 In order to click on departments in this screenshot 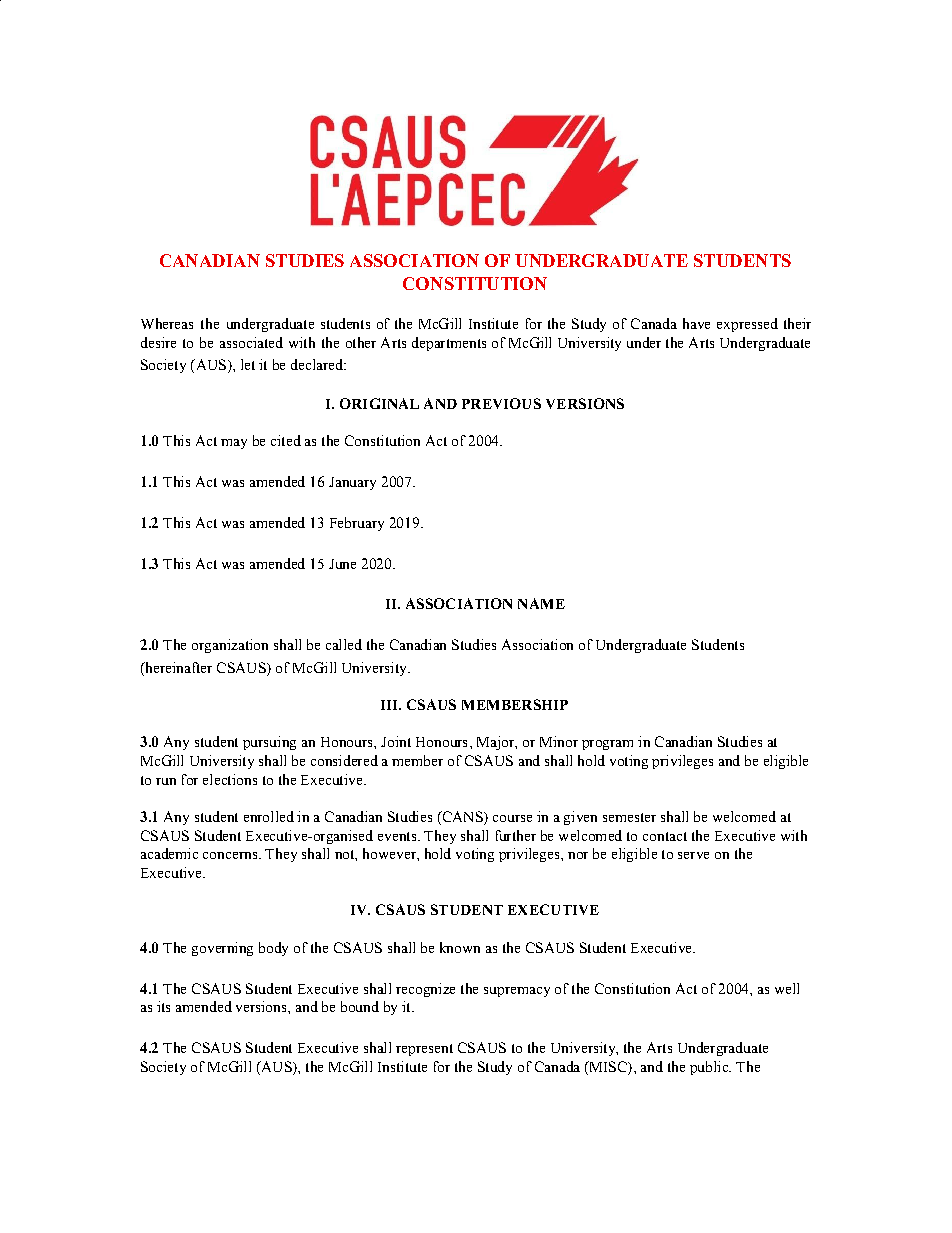, I will do `click(449, 344)`.
